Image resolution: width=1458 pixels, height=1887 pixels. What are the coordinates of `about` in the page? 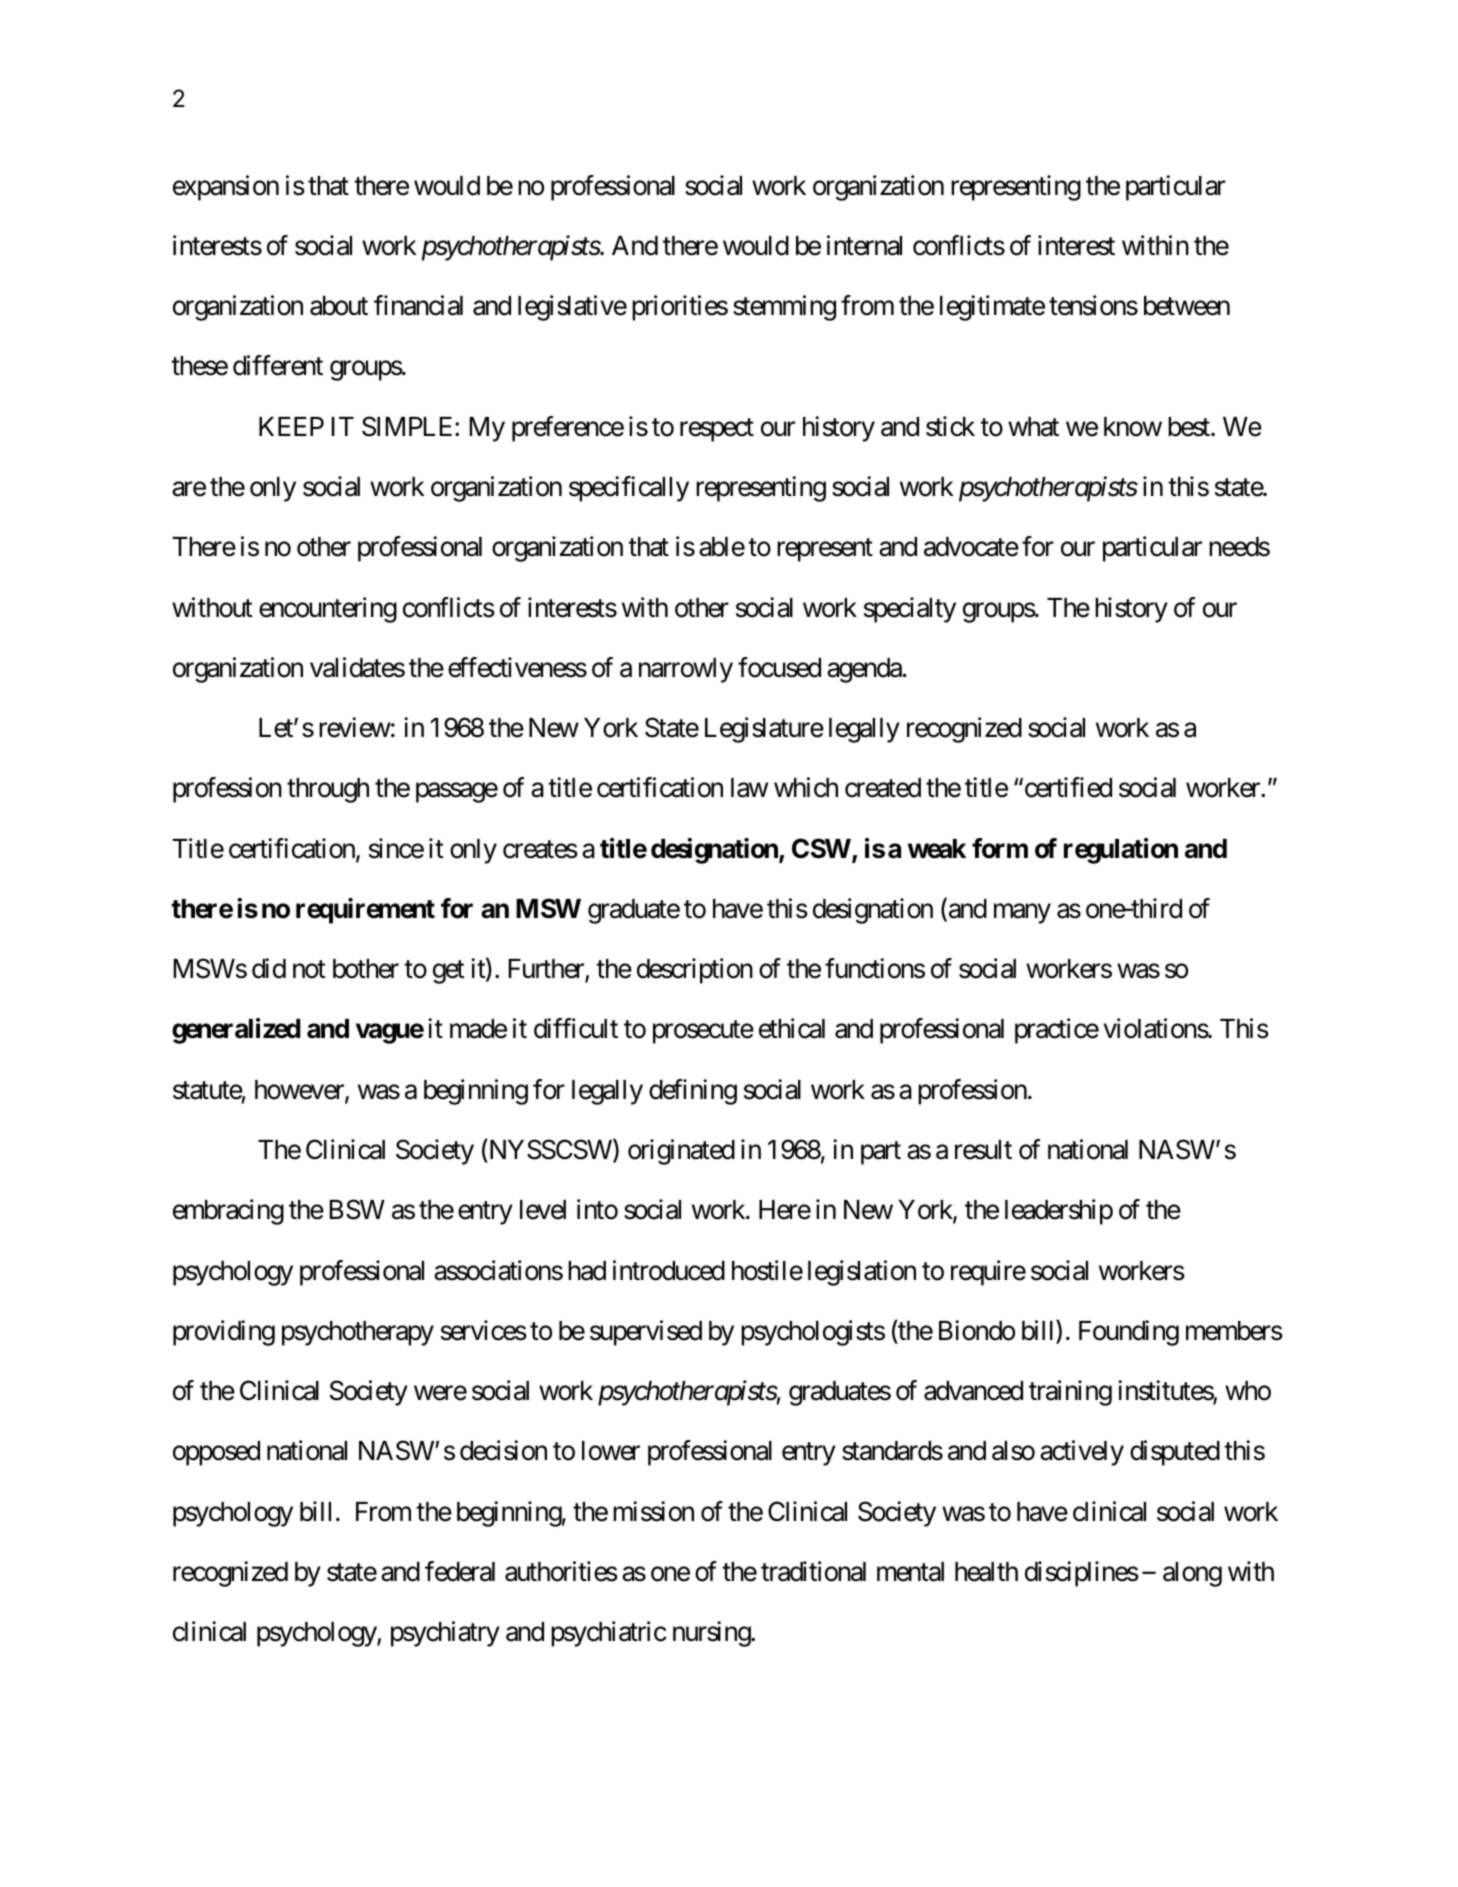 It's located at (339, 306).
